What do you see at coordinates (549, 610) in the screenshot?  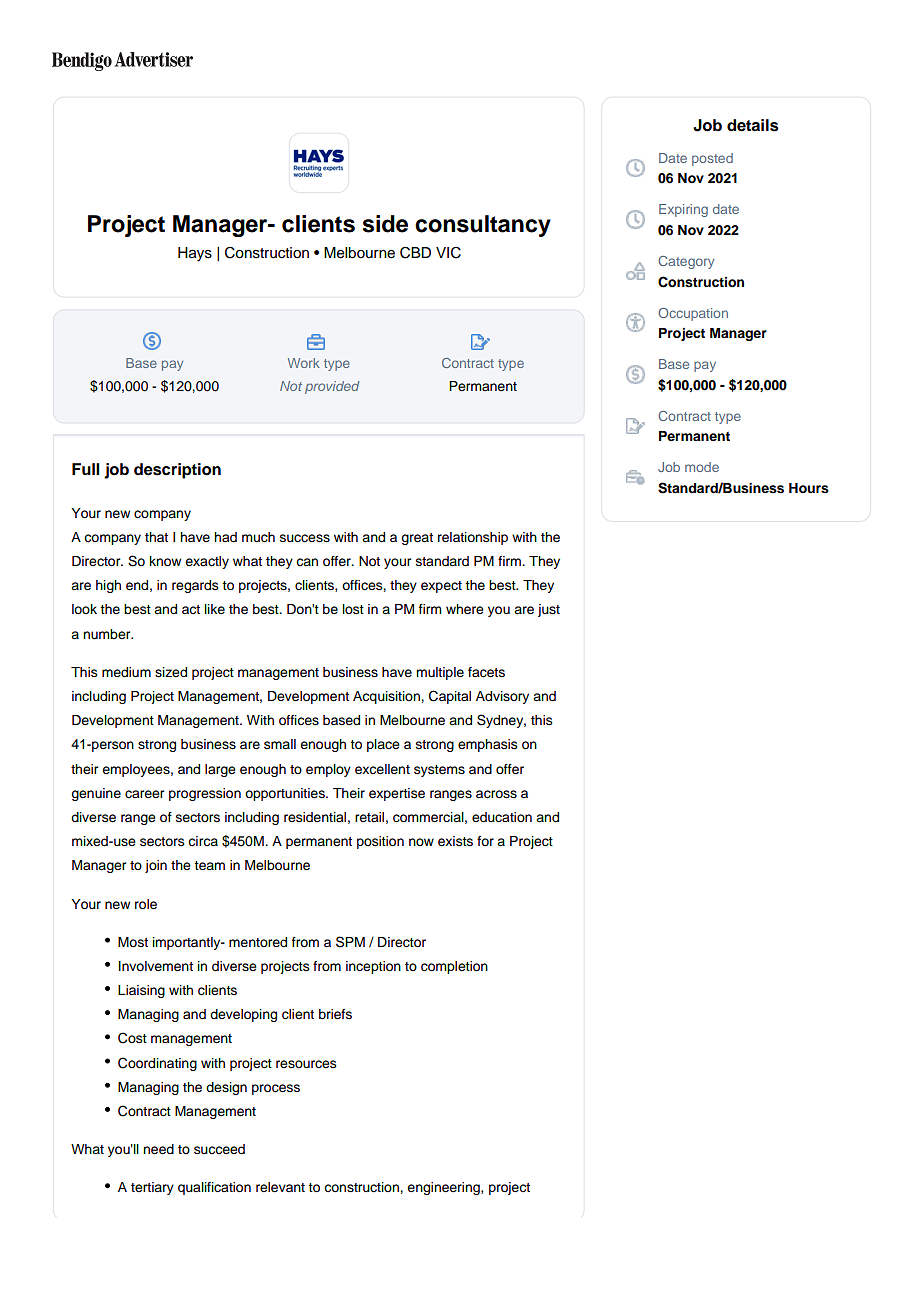 I see `just` at bounding box center [549, 610].
